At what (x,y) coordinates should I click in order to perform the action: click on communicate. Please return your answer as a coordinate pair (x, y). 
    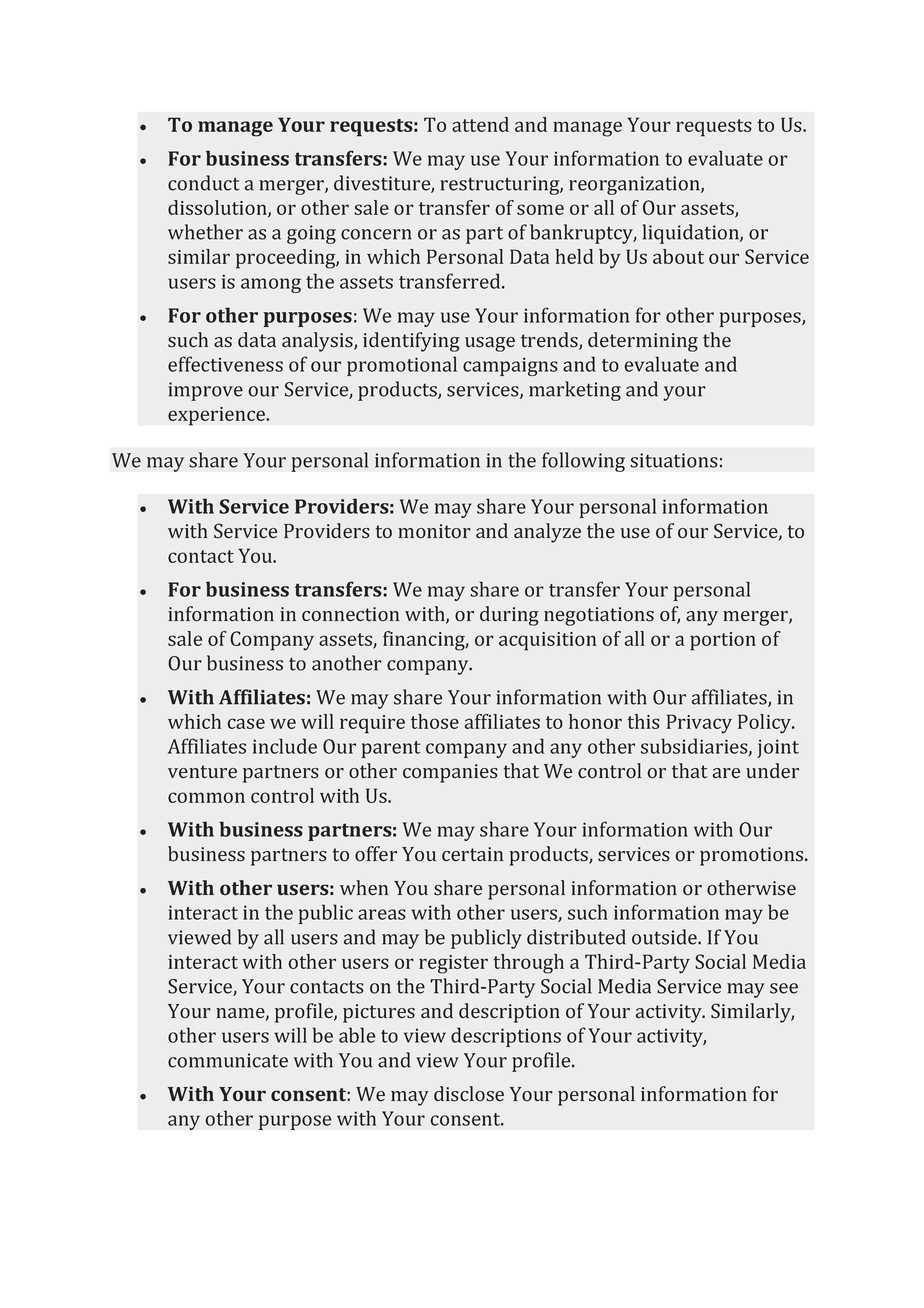
    Looking at the image, I should click on (228, 1060).
